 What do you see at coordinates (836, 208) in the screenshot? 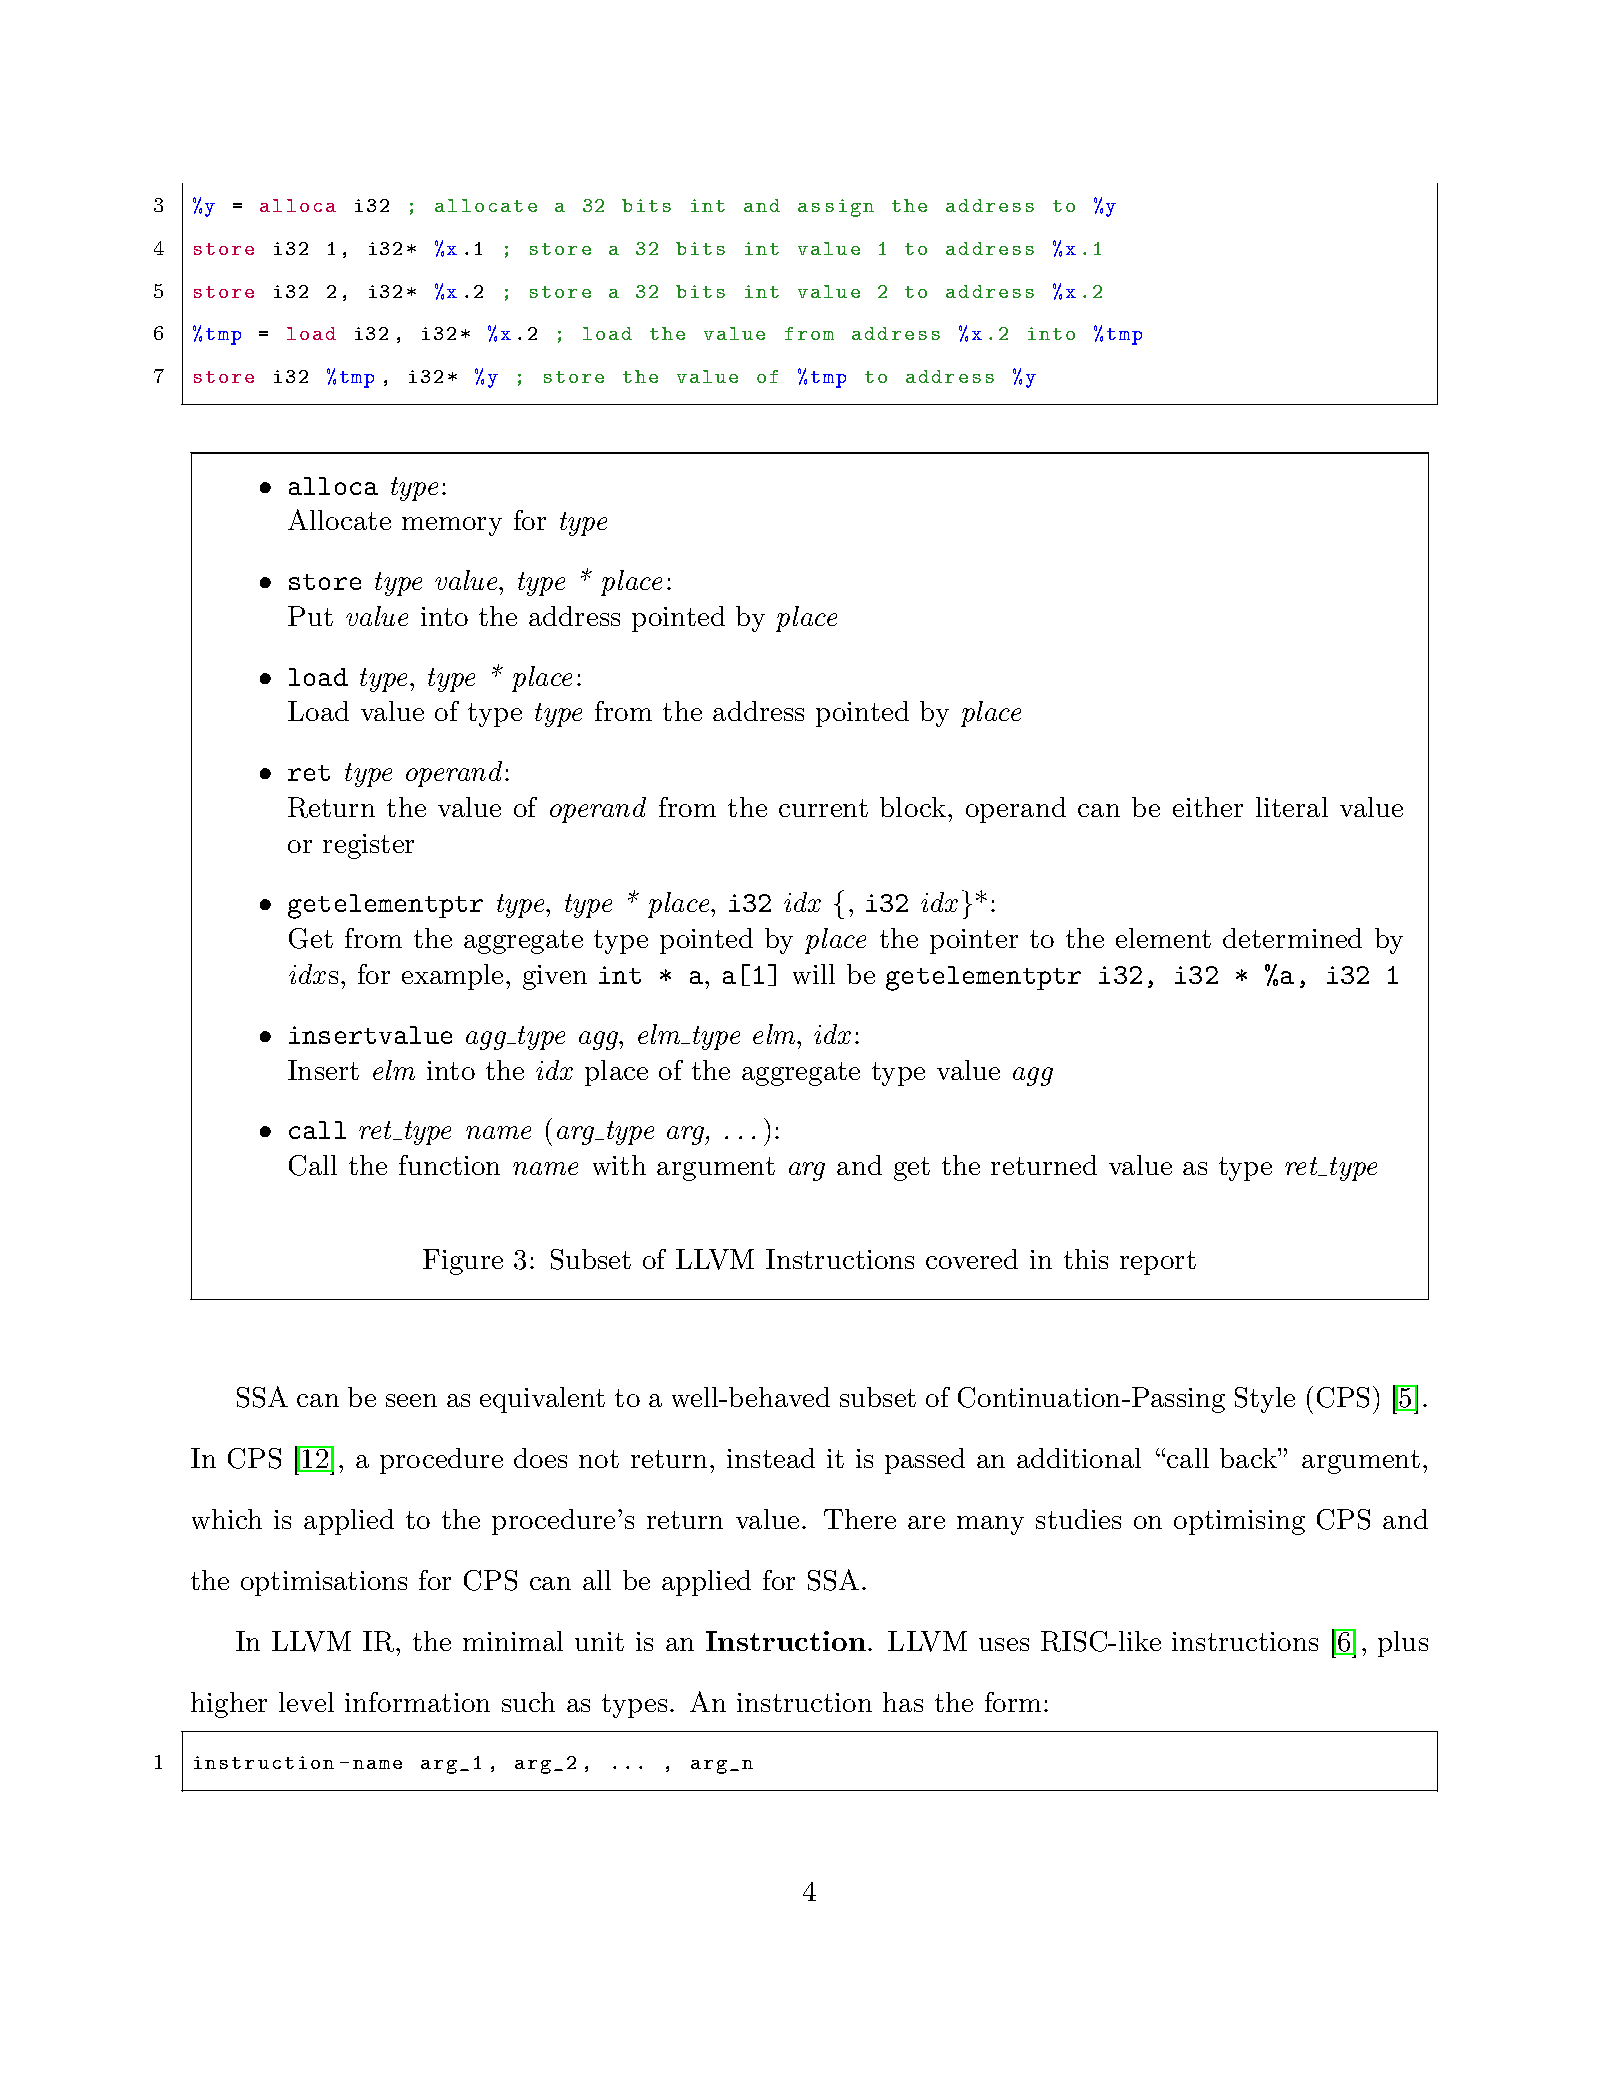
I see `assign` at bounding box center [836, 208].
